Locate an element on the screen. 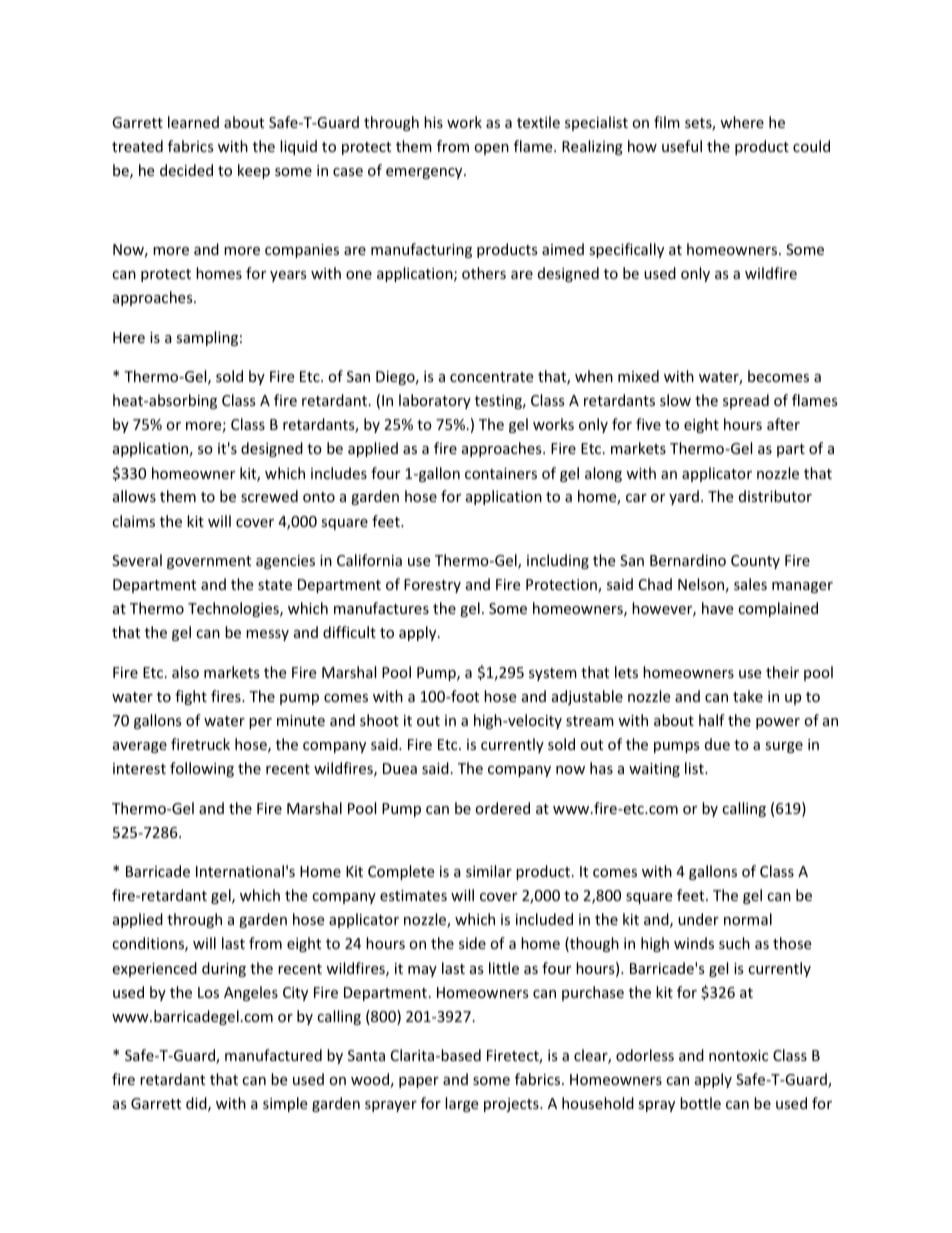  useful is located at coordinates (682, 146).
